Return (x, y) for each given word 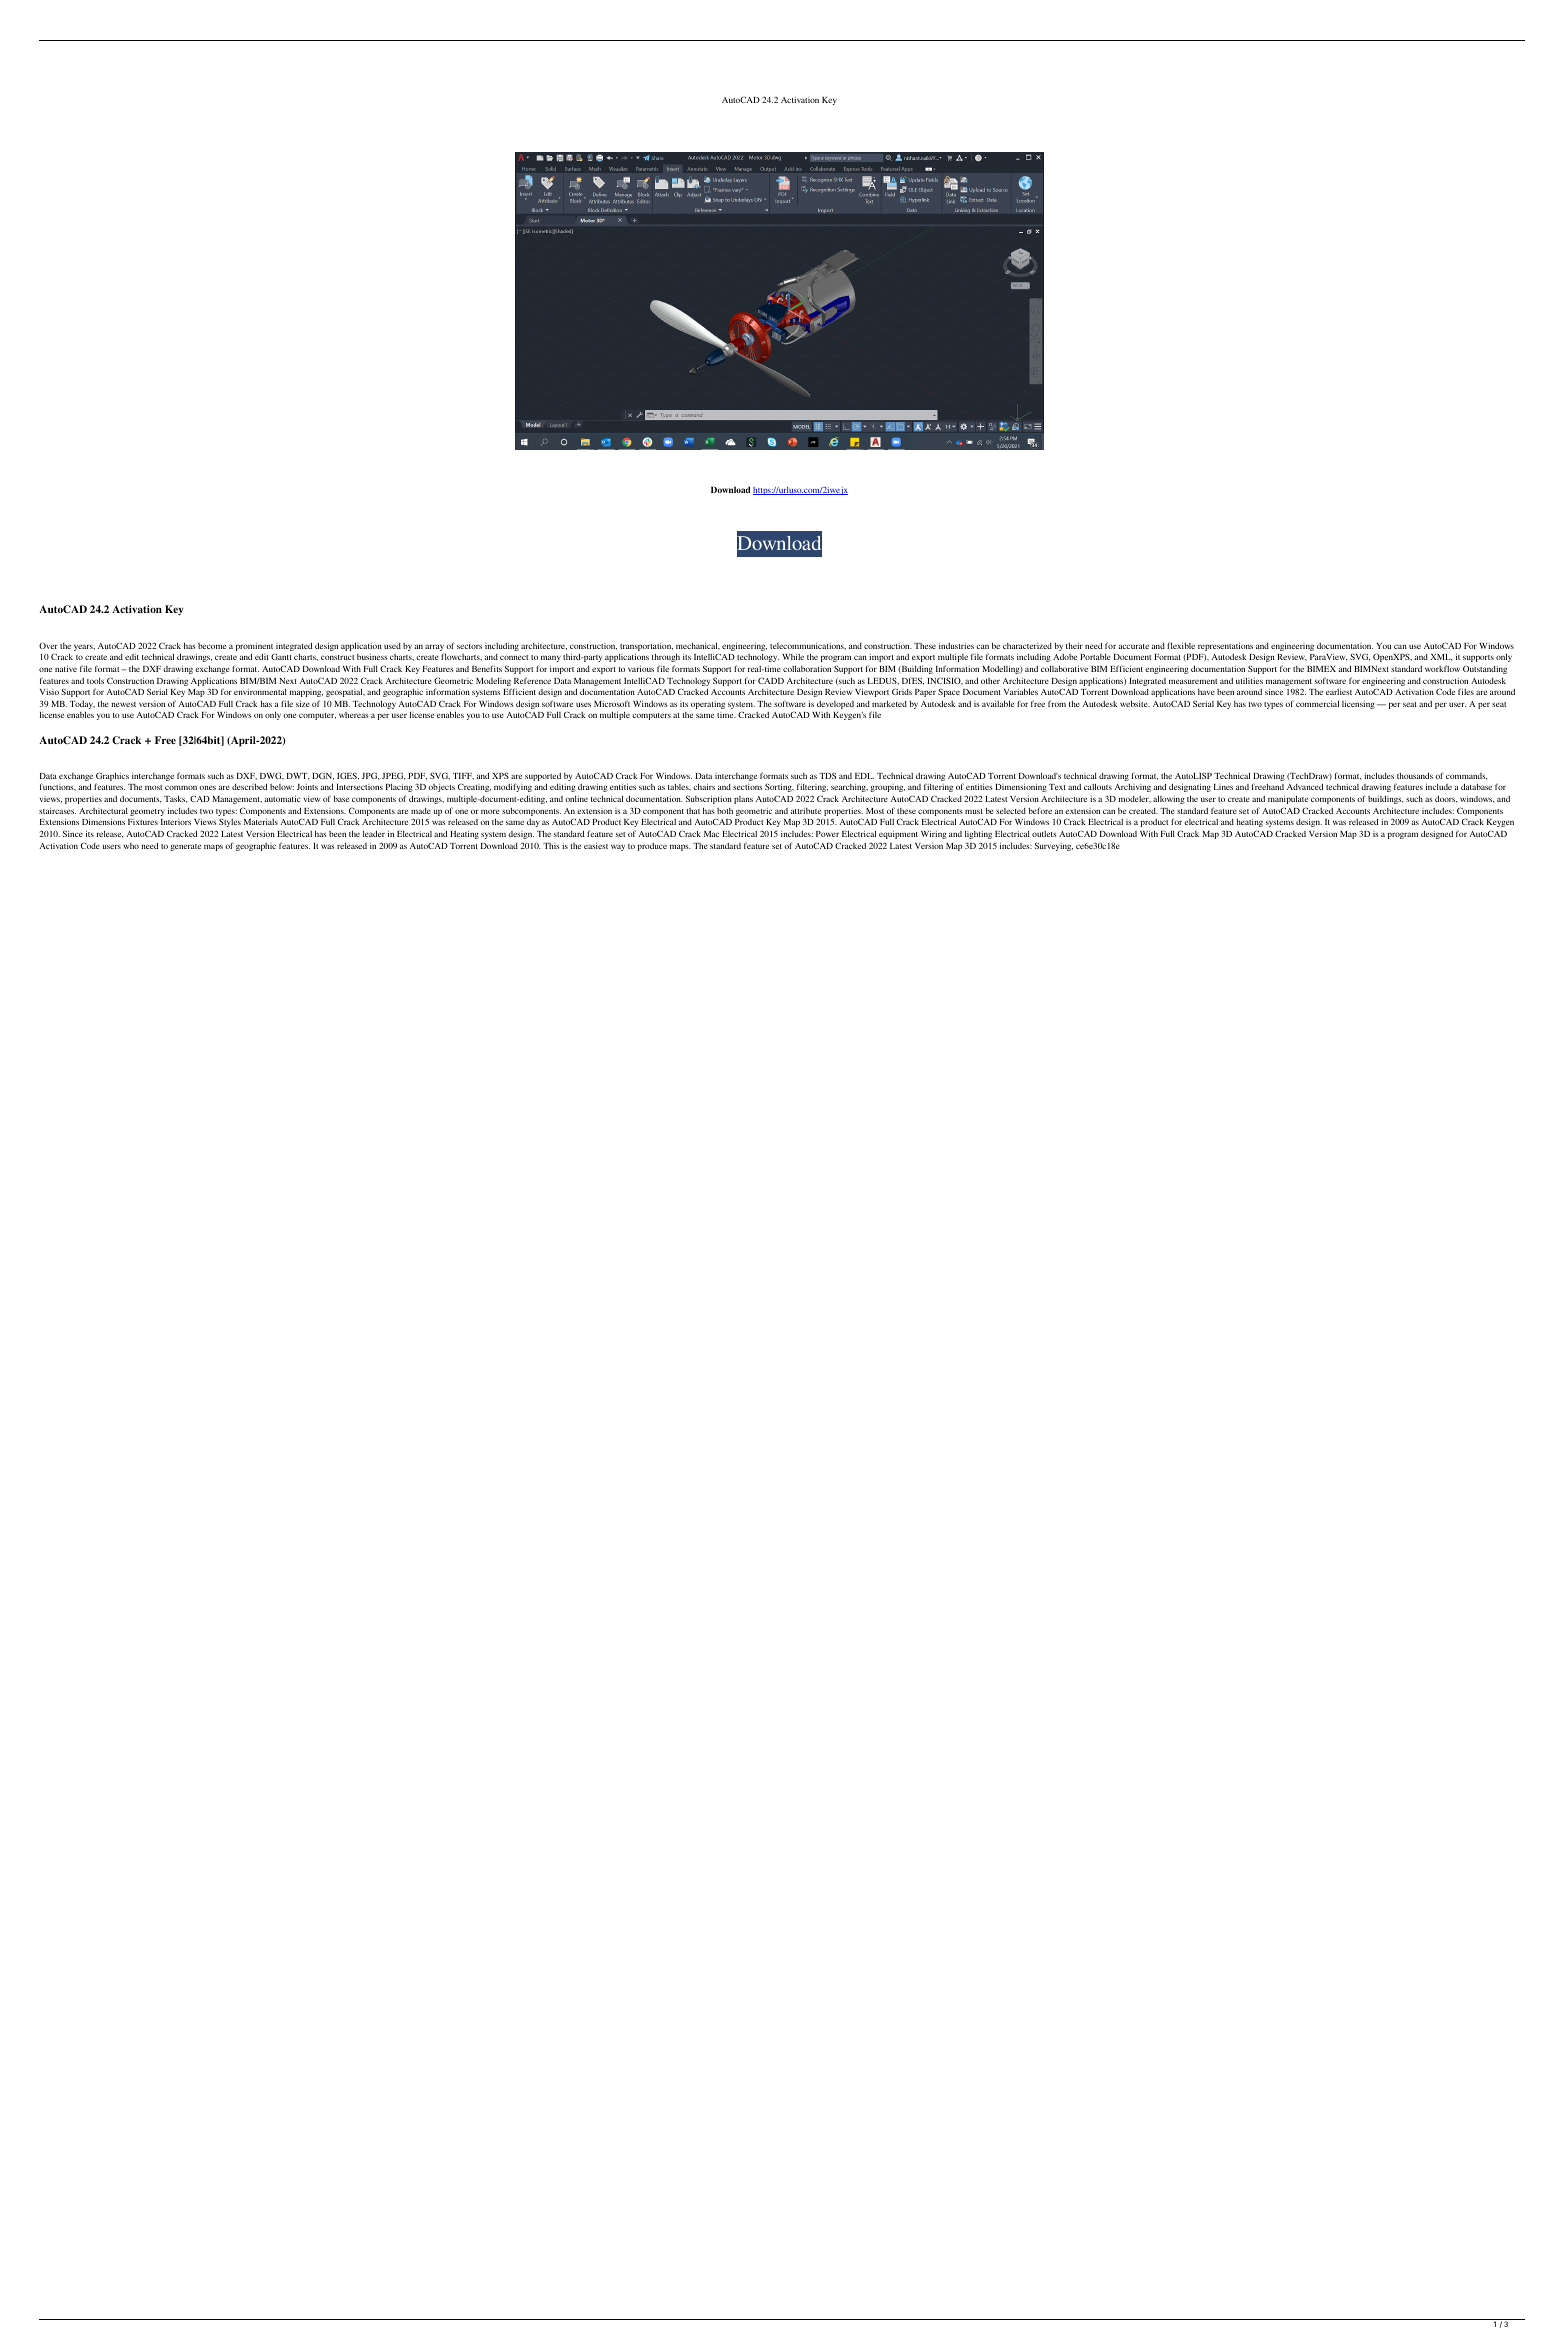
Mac (711, 834)
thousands (1415, 775)
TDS (827, 776)
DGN (323, 776)
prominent (255, 648)
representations (1225, 646)
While (793, 656)
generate (186, 847)
